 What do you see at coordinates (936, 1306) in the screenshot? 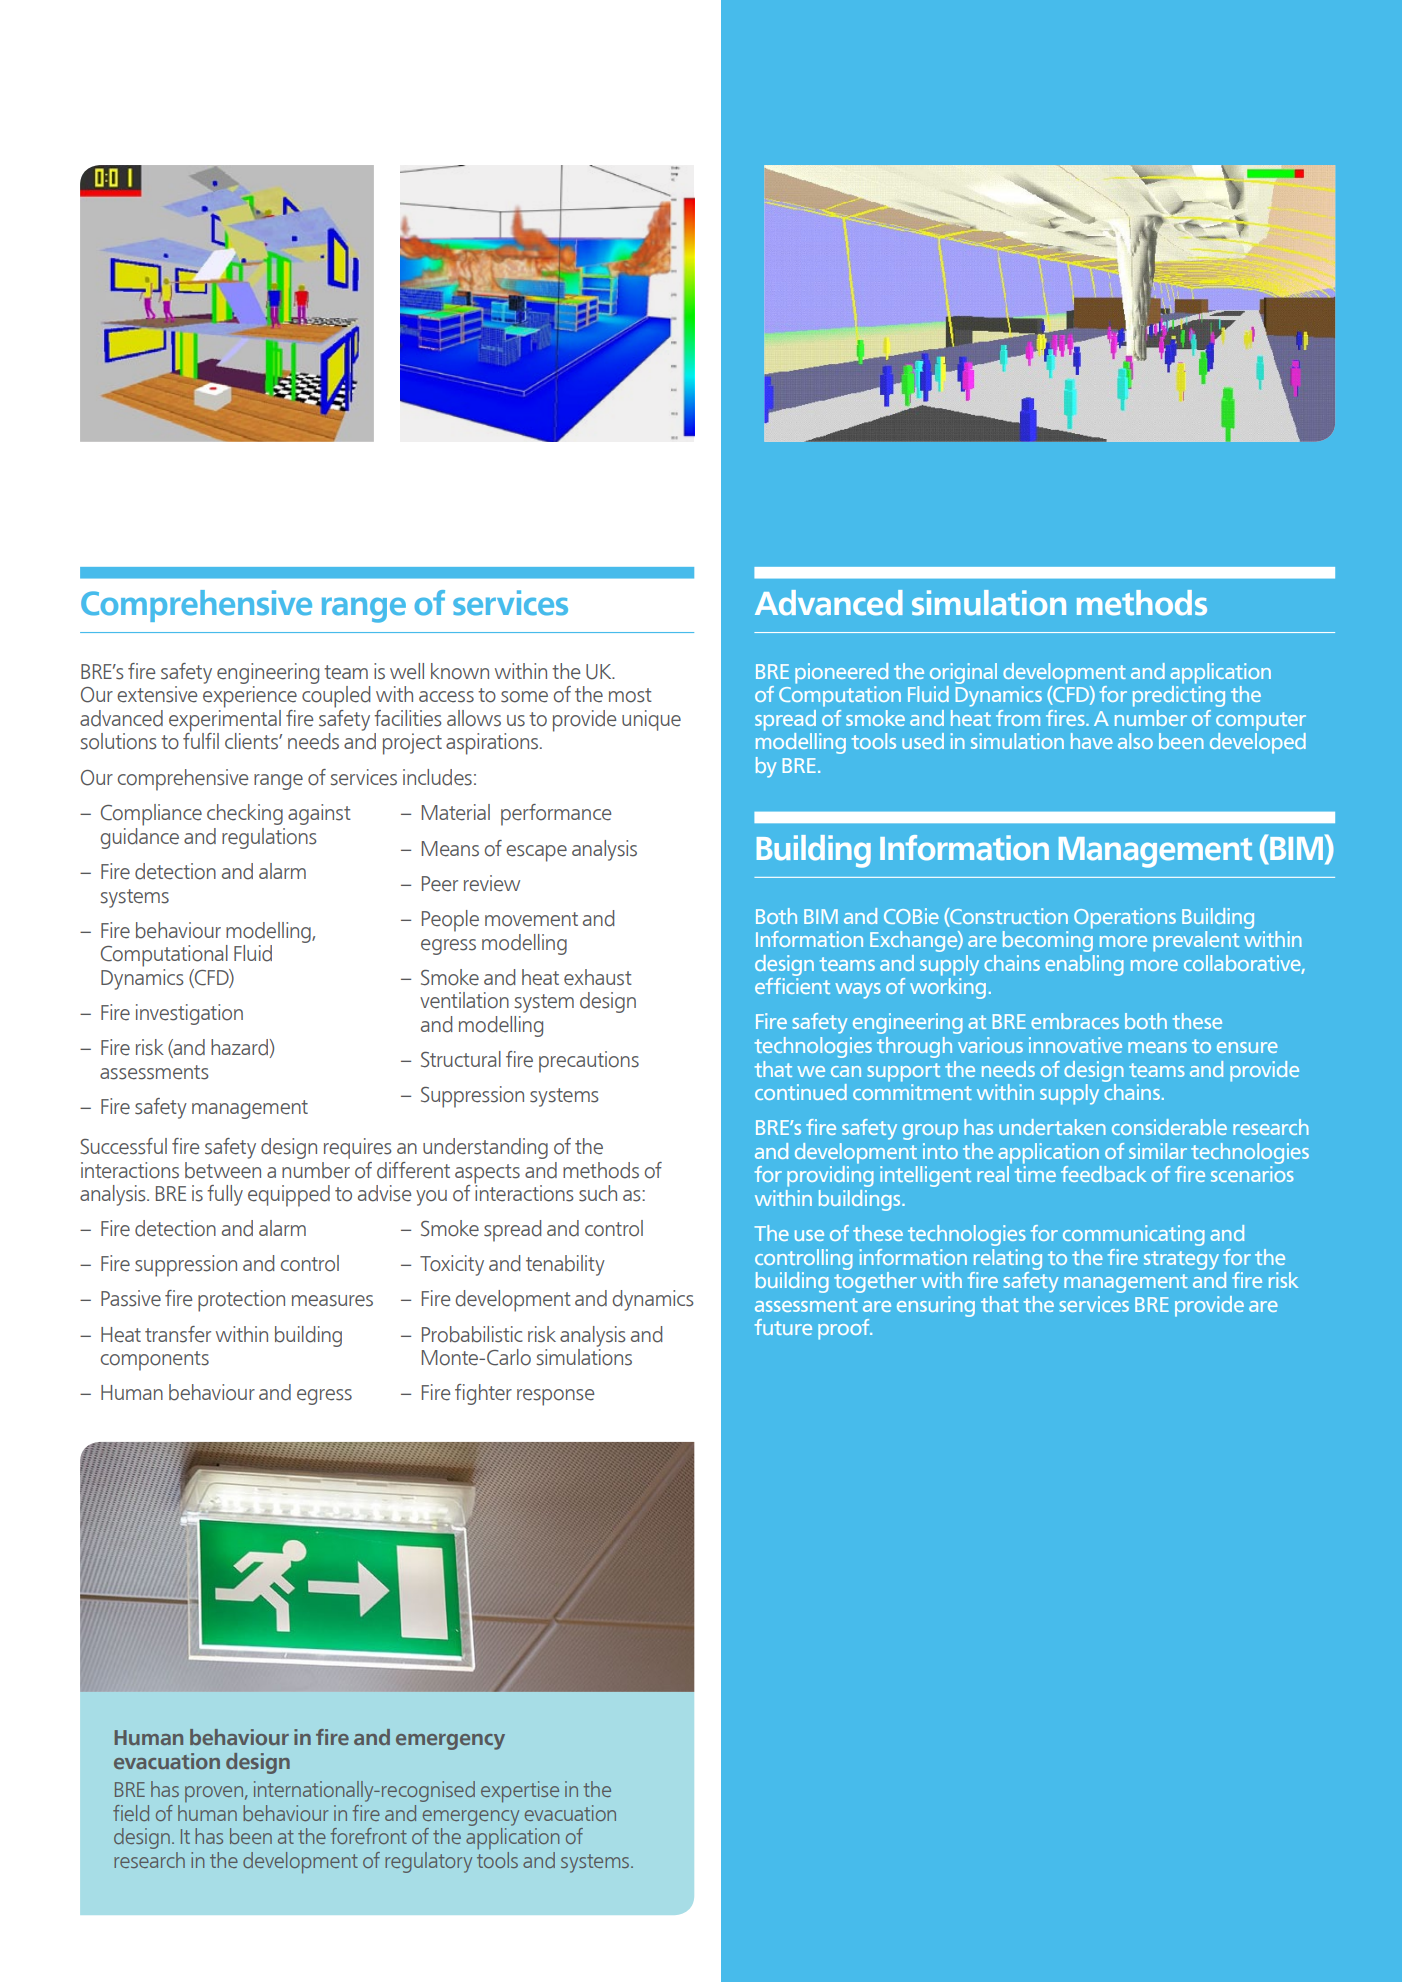
I see `ensuring` at bounding box center [936, 1306].
